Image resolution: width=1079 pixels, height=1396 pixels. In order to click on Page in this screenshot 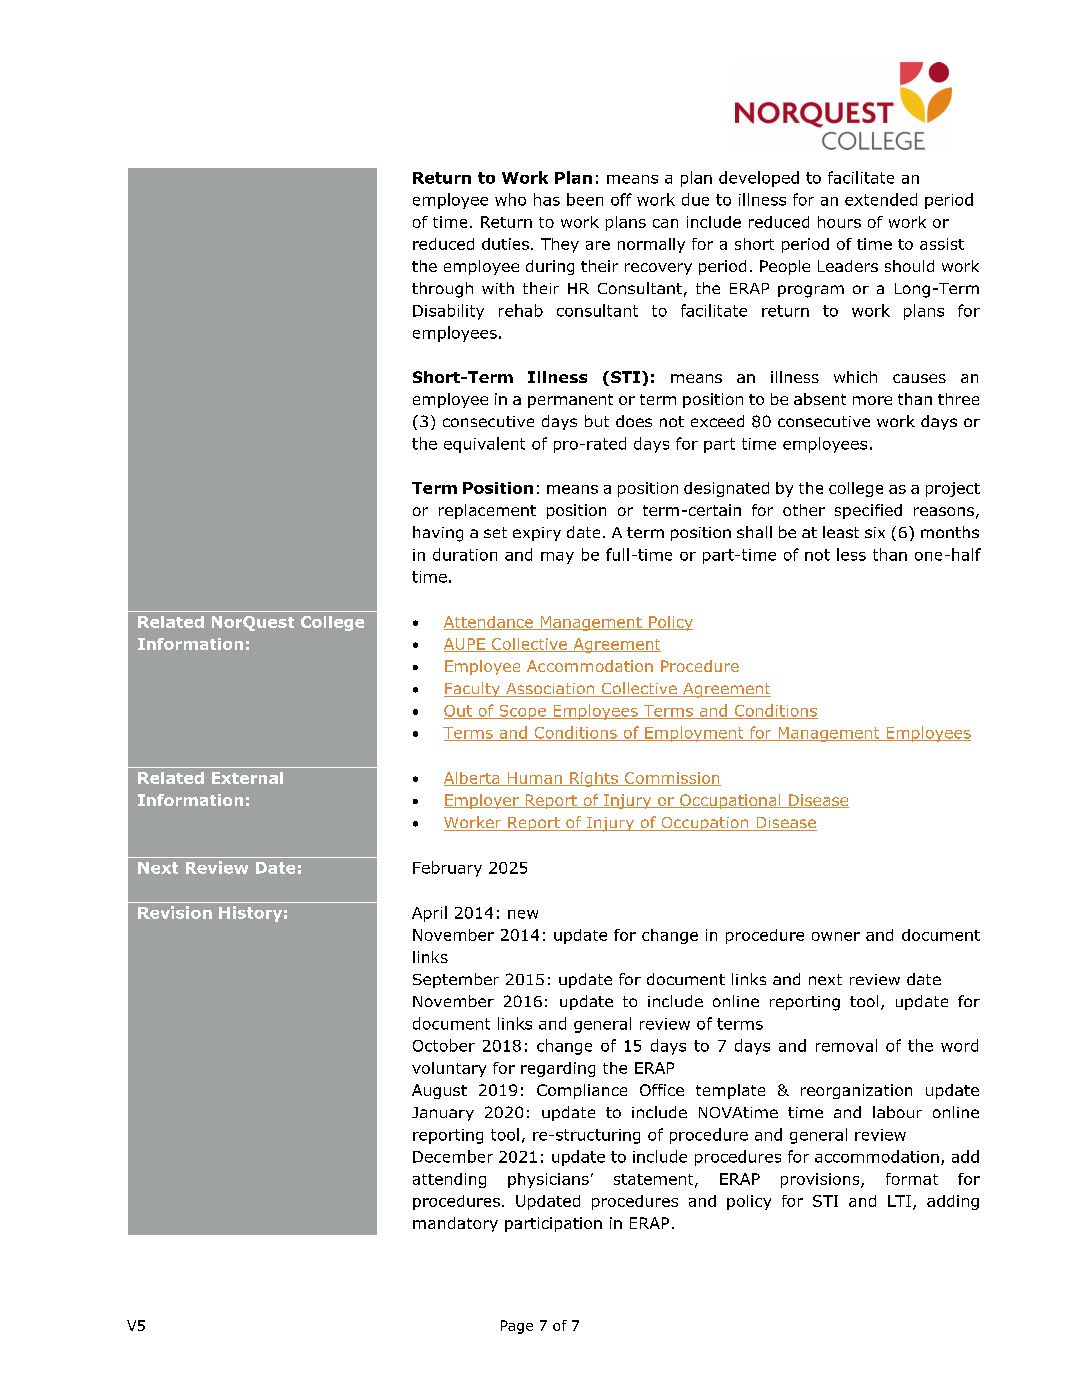, I will do `click(517, 1327)`.
